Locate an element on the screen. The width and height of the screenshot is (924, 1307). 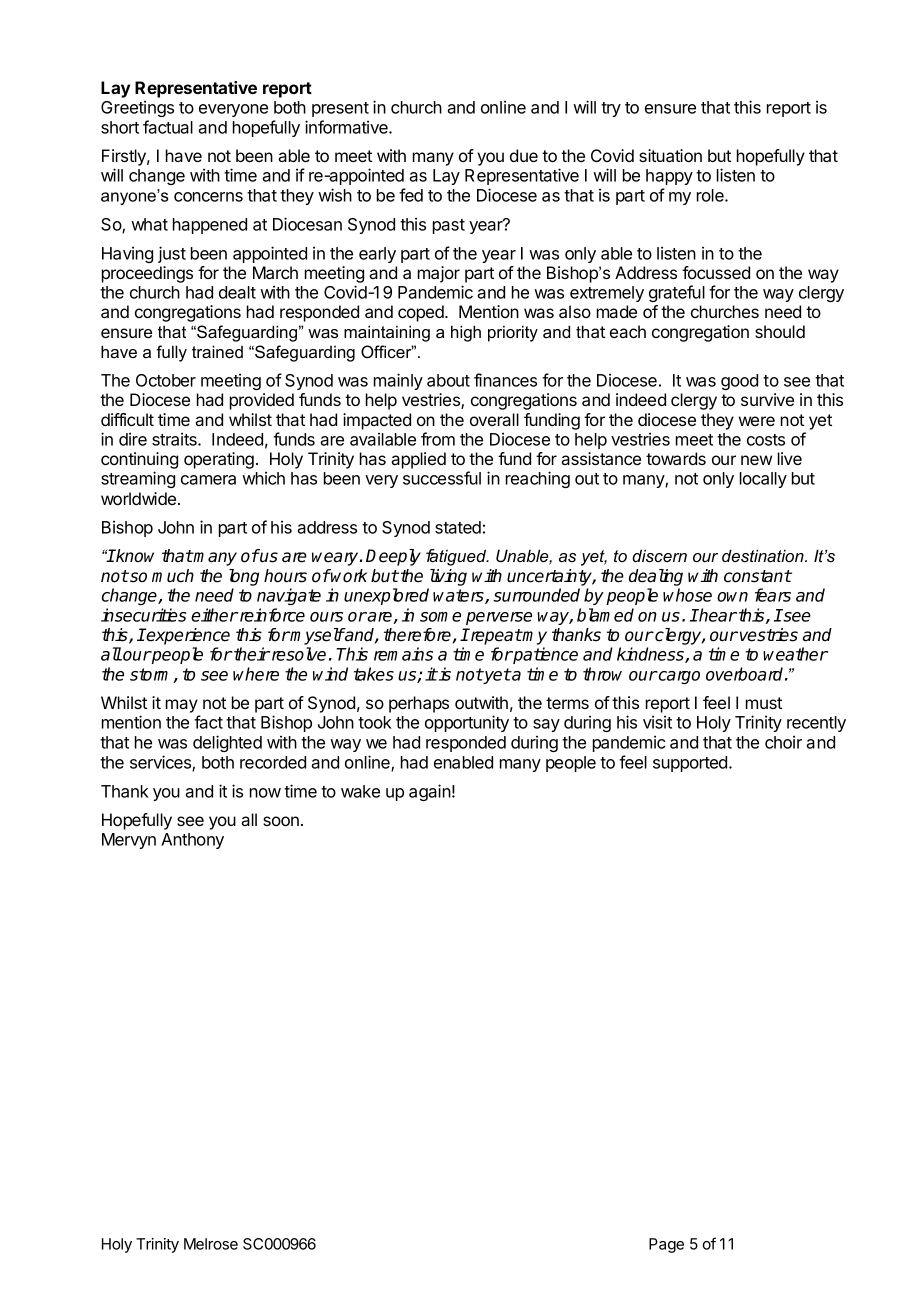
were is located at coordinates (757, 421).
